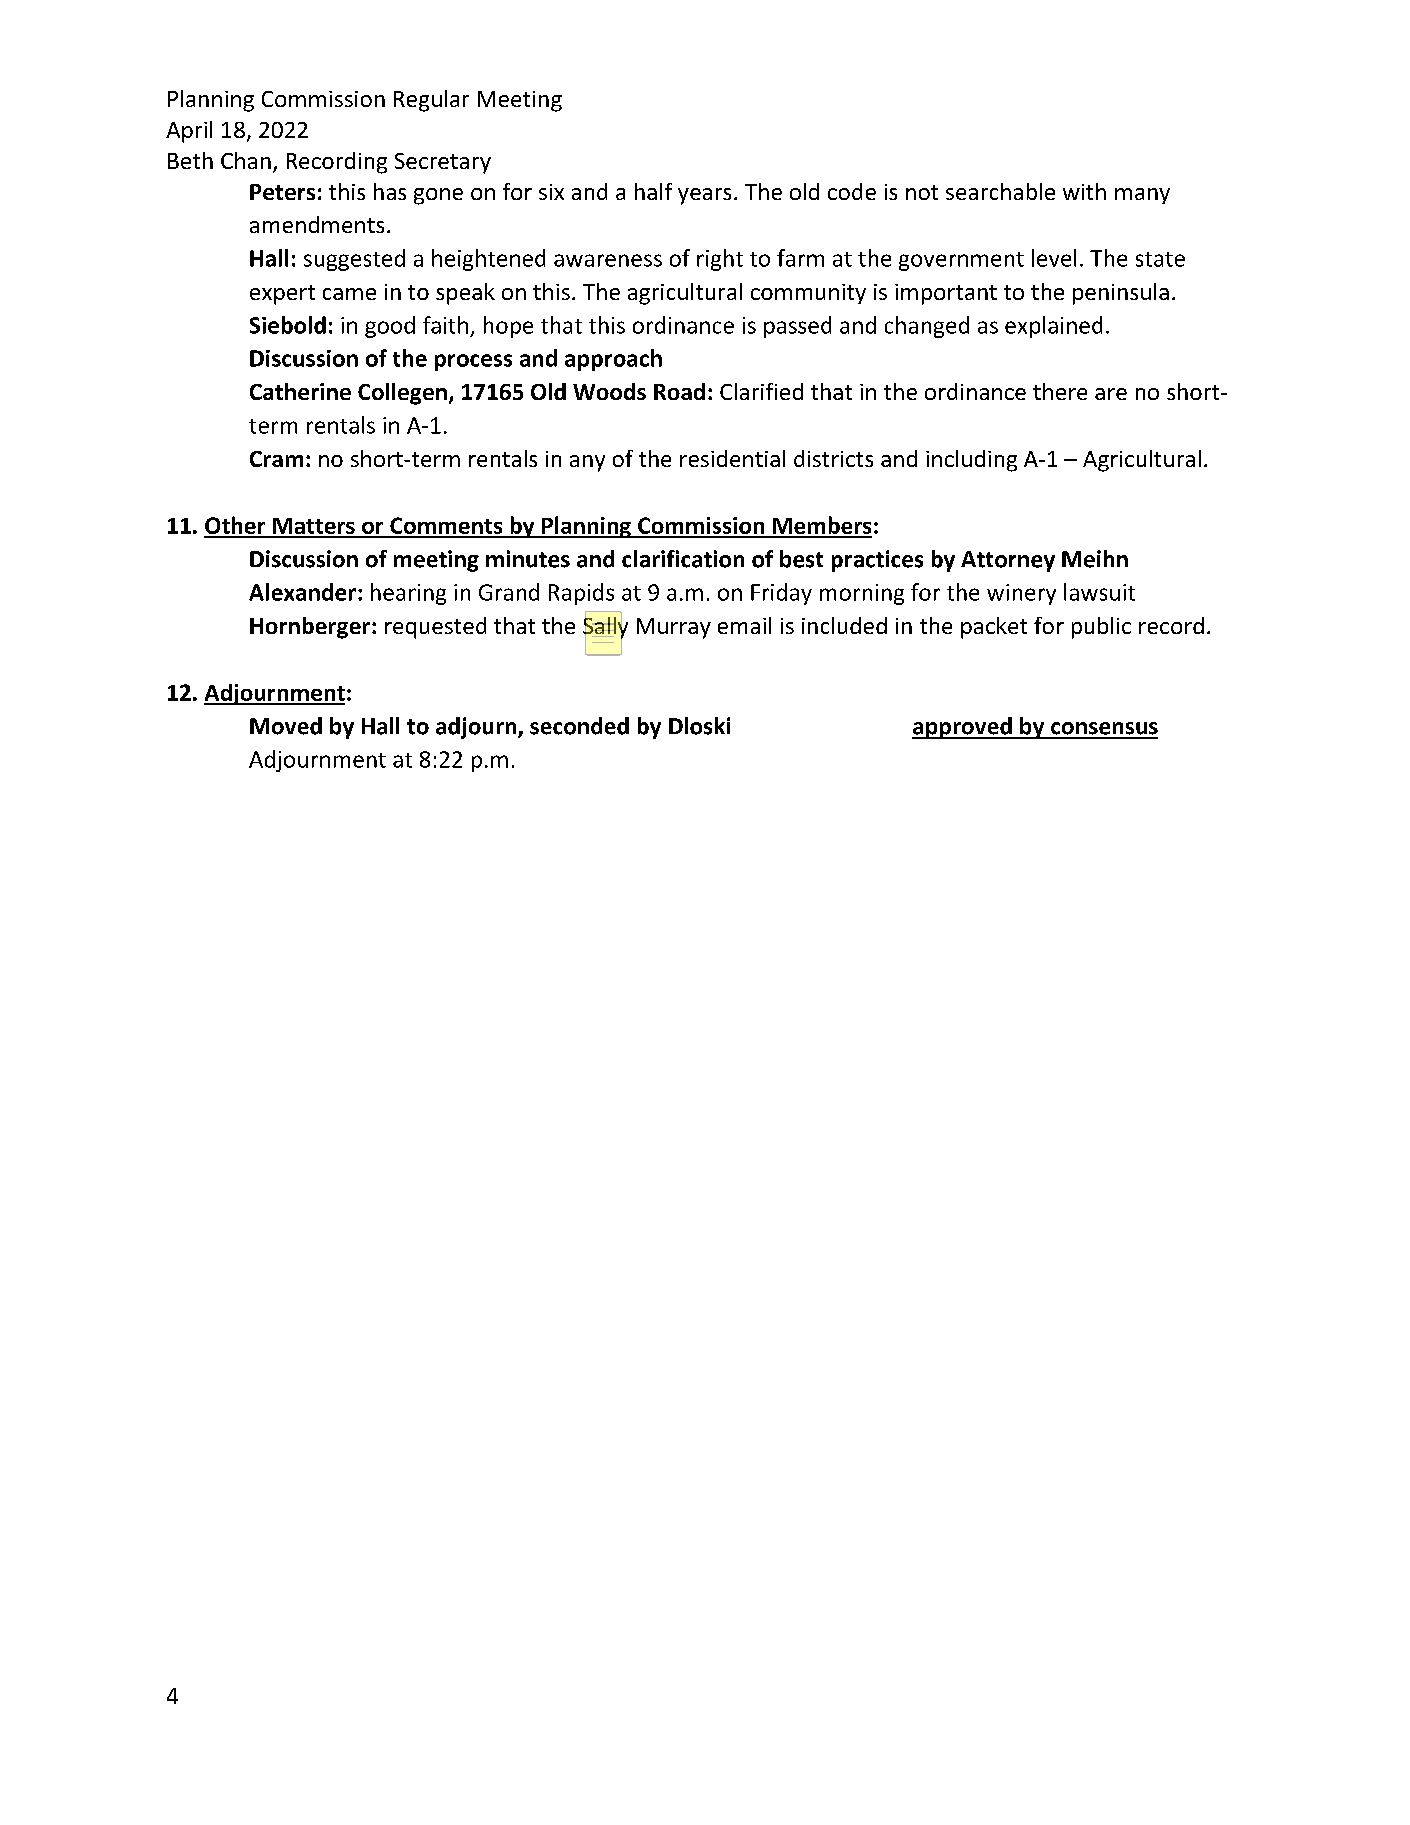 This screenshot has width=1410, height=1825. Describe the element at coordinates (189, 132) in the screenshot. I see `April` at that location.
